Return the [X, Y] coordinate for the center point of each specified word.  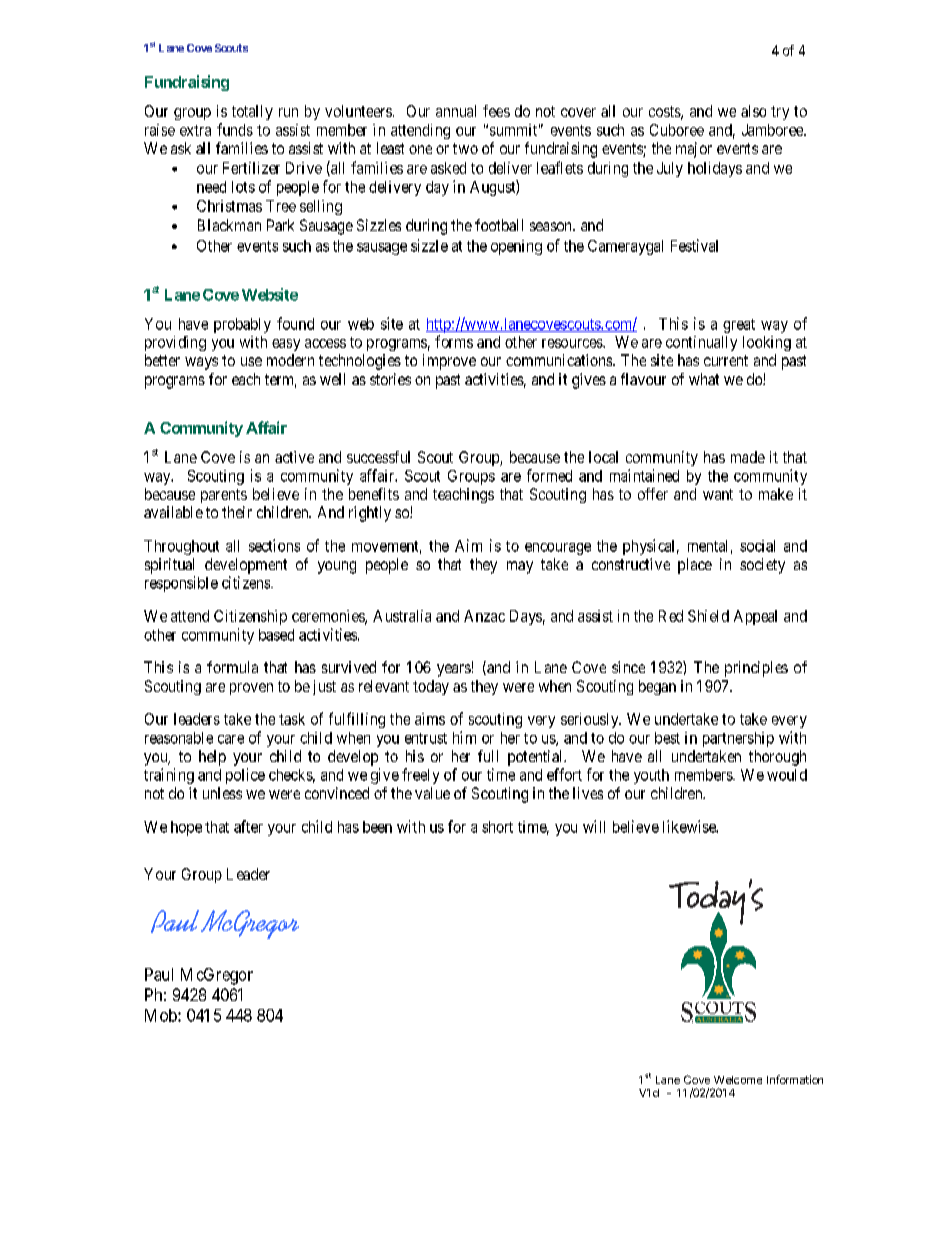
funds [235, 129]
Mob [162, 1015]
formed [549, 475]
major [694, 150]
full [488, 756]
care [231, 739]
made [748, 457]
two [465, 148]
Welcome [738, 1080]
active [294, 457]
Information [795, 1079]
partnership [738, 739]
